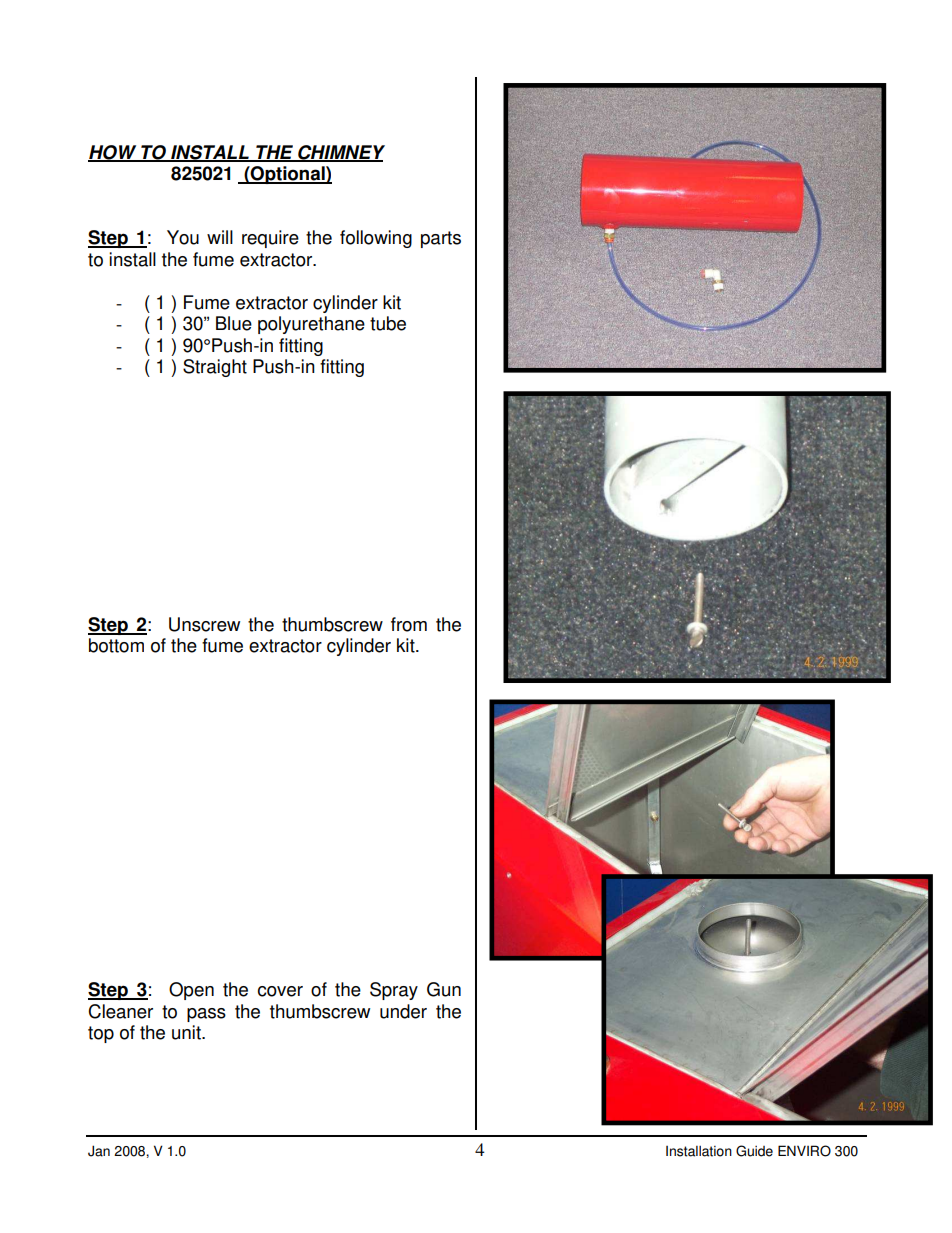 The height and width of the screenshot is (1233, 952). I want to click on Gun, so click(444, 989).
